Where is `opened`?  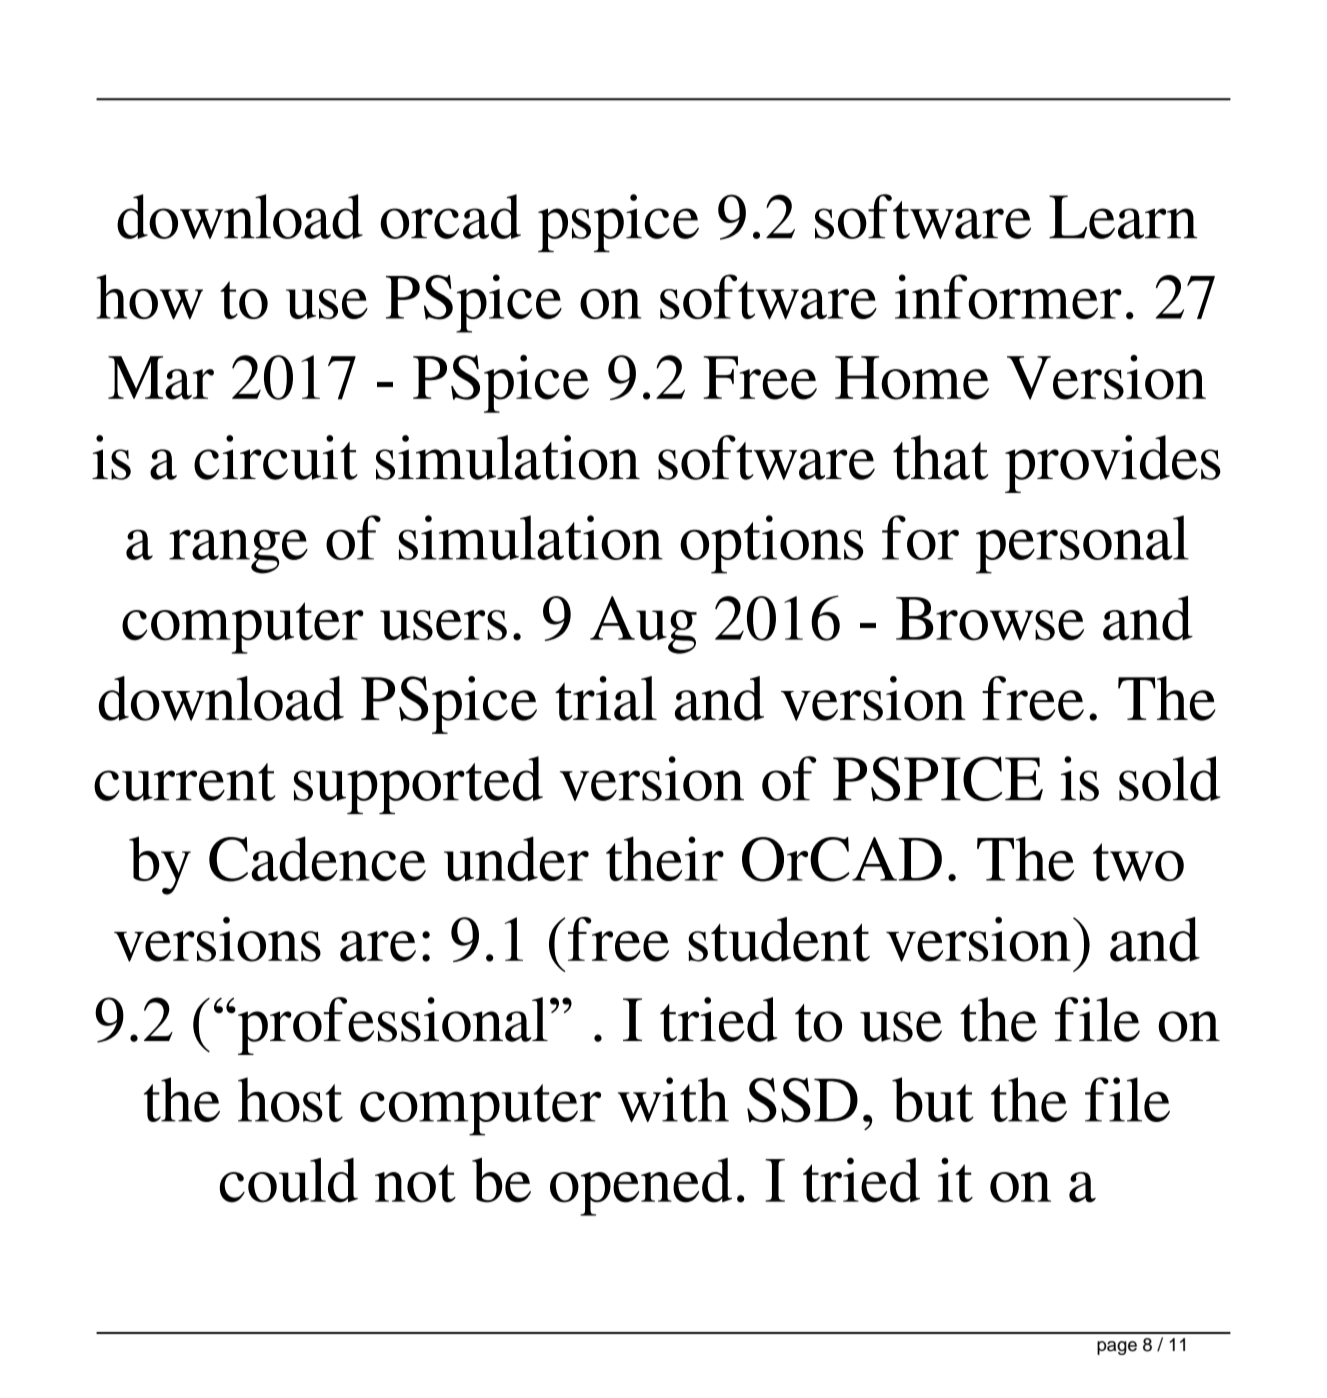 opened is located at coordinates (641, 1187).
